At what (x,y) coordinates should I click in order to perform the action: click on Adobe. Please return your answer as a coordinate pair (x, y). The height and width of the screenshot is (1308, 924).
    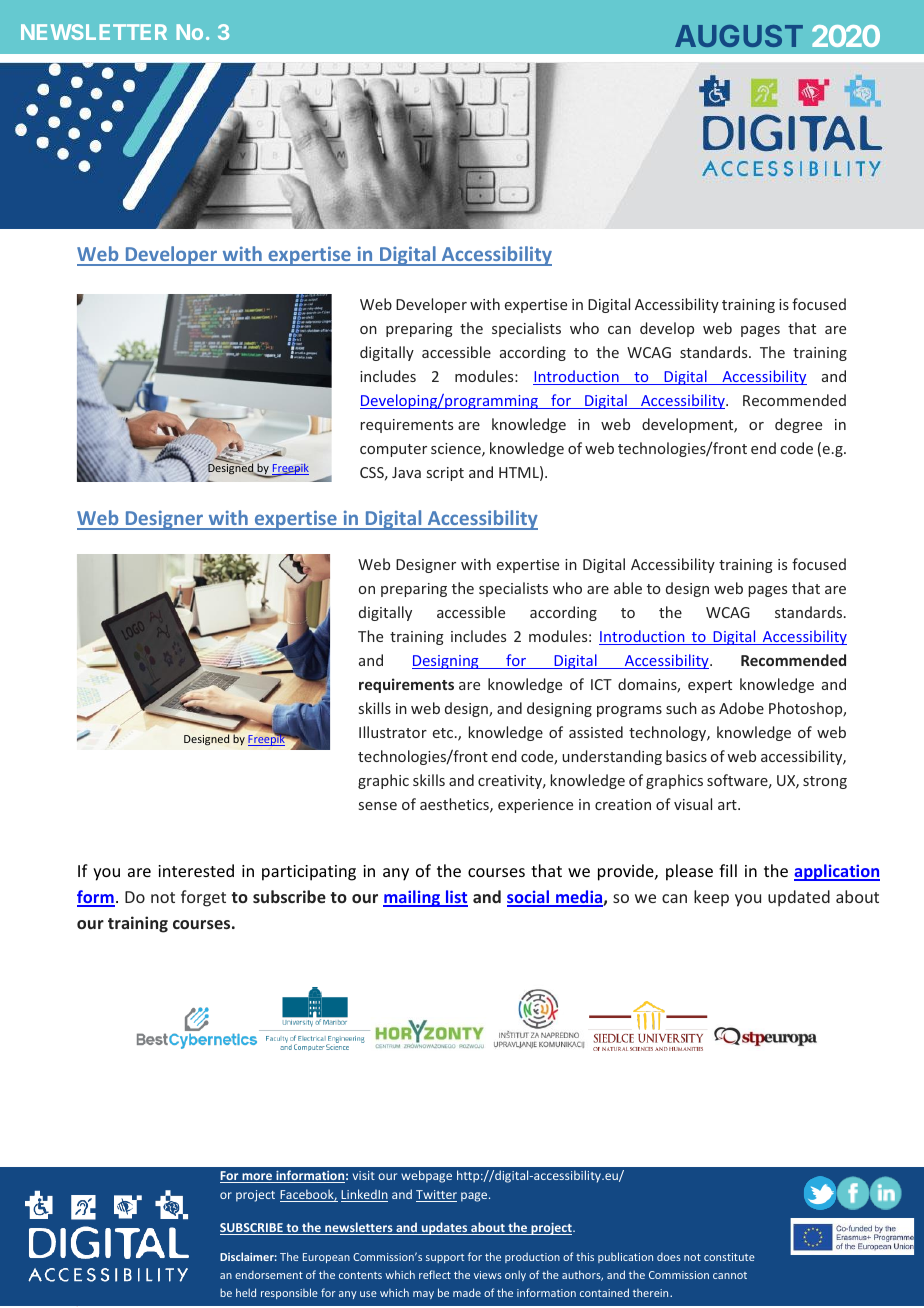
    Looking at the image, I should click on (741, 708).
